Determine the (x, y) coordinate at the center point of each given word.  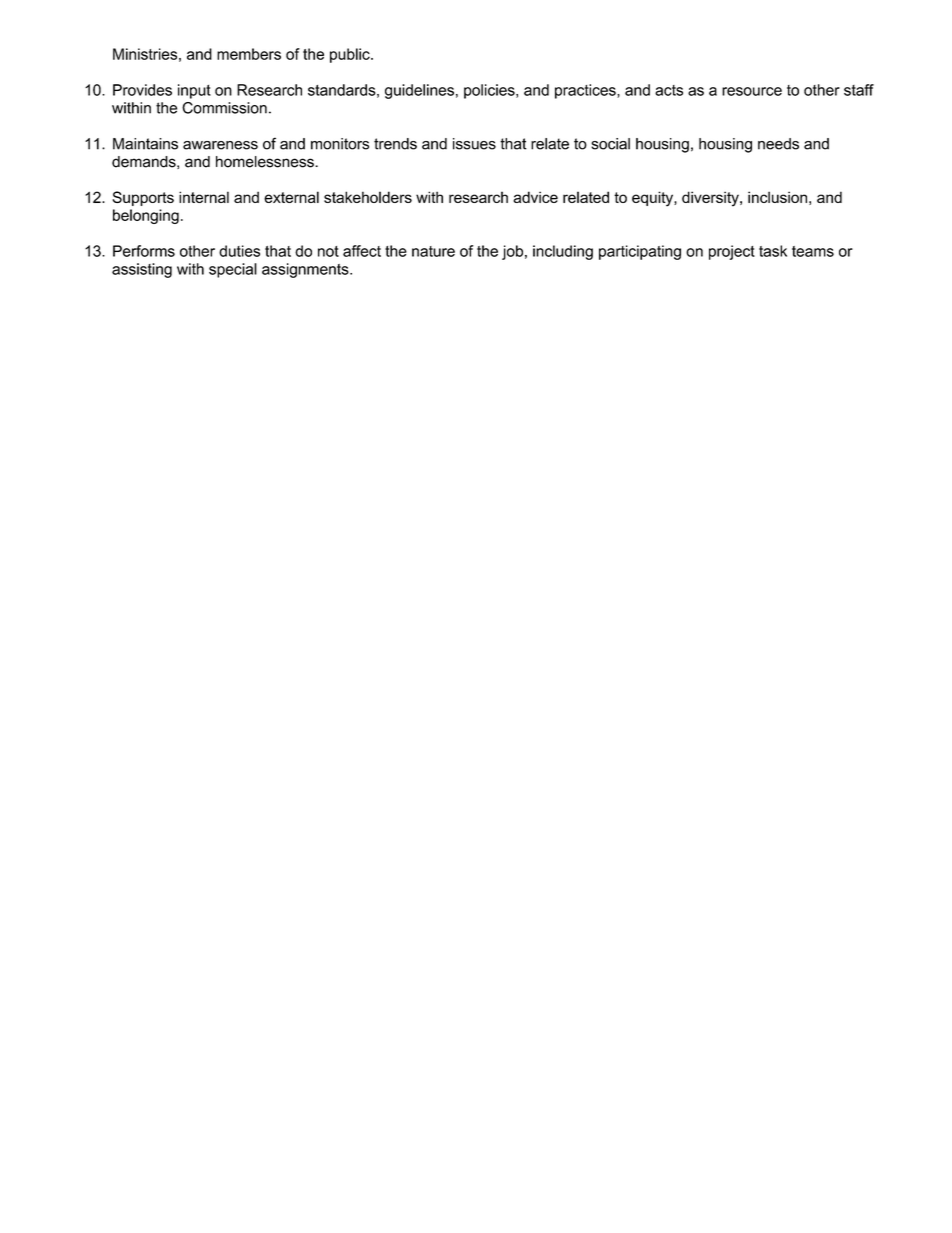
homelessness (266, 162)
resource (752, 91)
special (233, 270)
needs (778, 144)
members (249, 54)
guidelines (419, 91)
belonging (146, 216)
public (351, 55)
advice (535, 197)
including (563, 252)
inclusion (777, 197)
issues (474, 144)
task (773, 251)
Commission (224, 108)
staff (859, 90)
